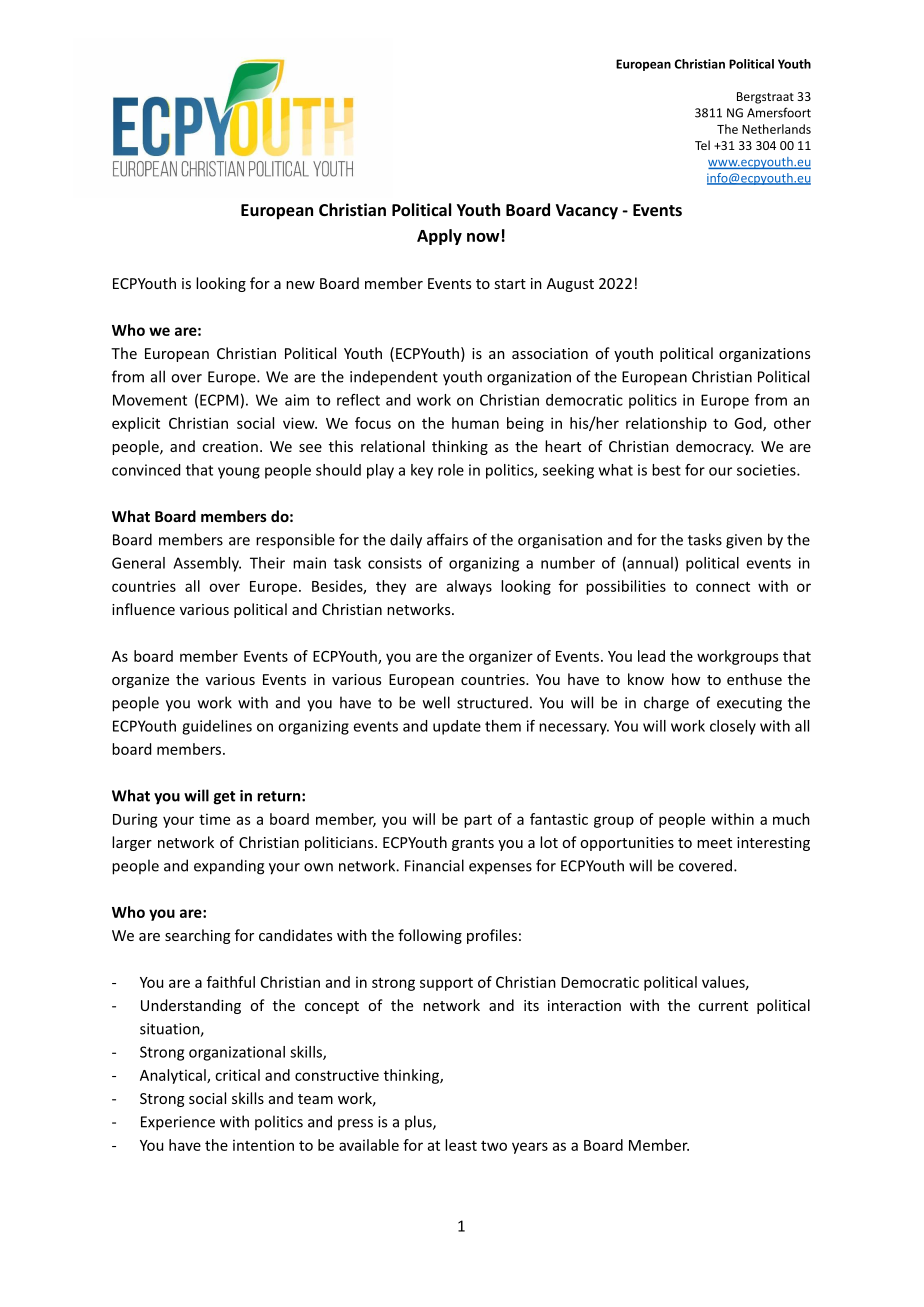 This document has height=1307, width=924. What do you see at coordinates (461, 1145) in the document?
I see `least` at bounding box center [461, 1145].
